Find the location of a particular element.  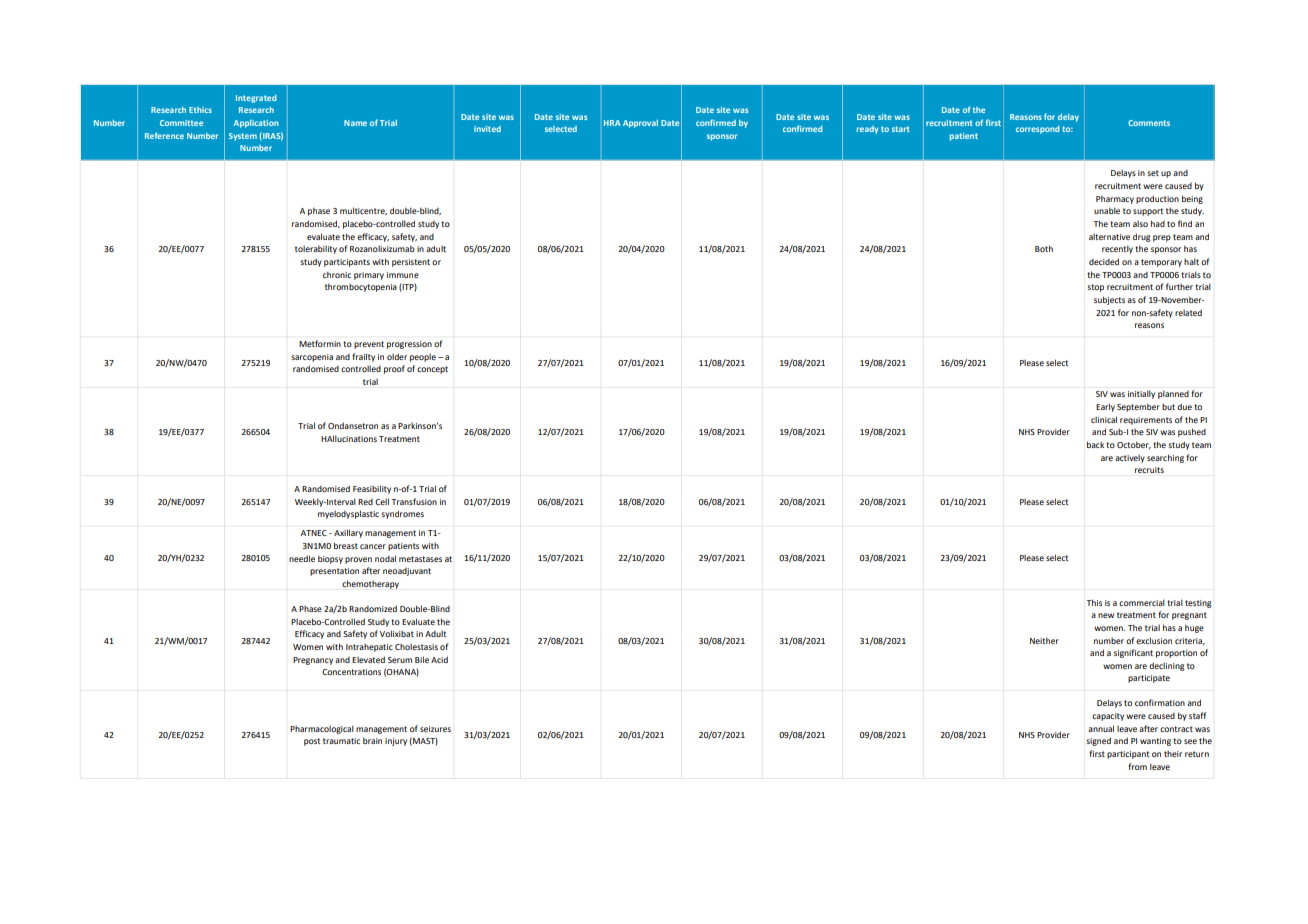

concept is located at coordinates (432, 370).
